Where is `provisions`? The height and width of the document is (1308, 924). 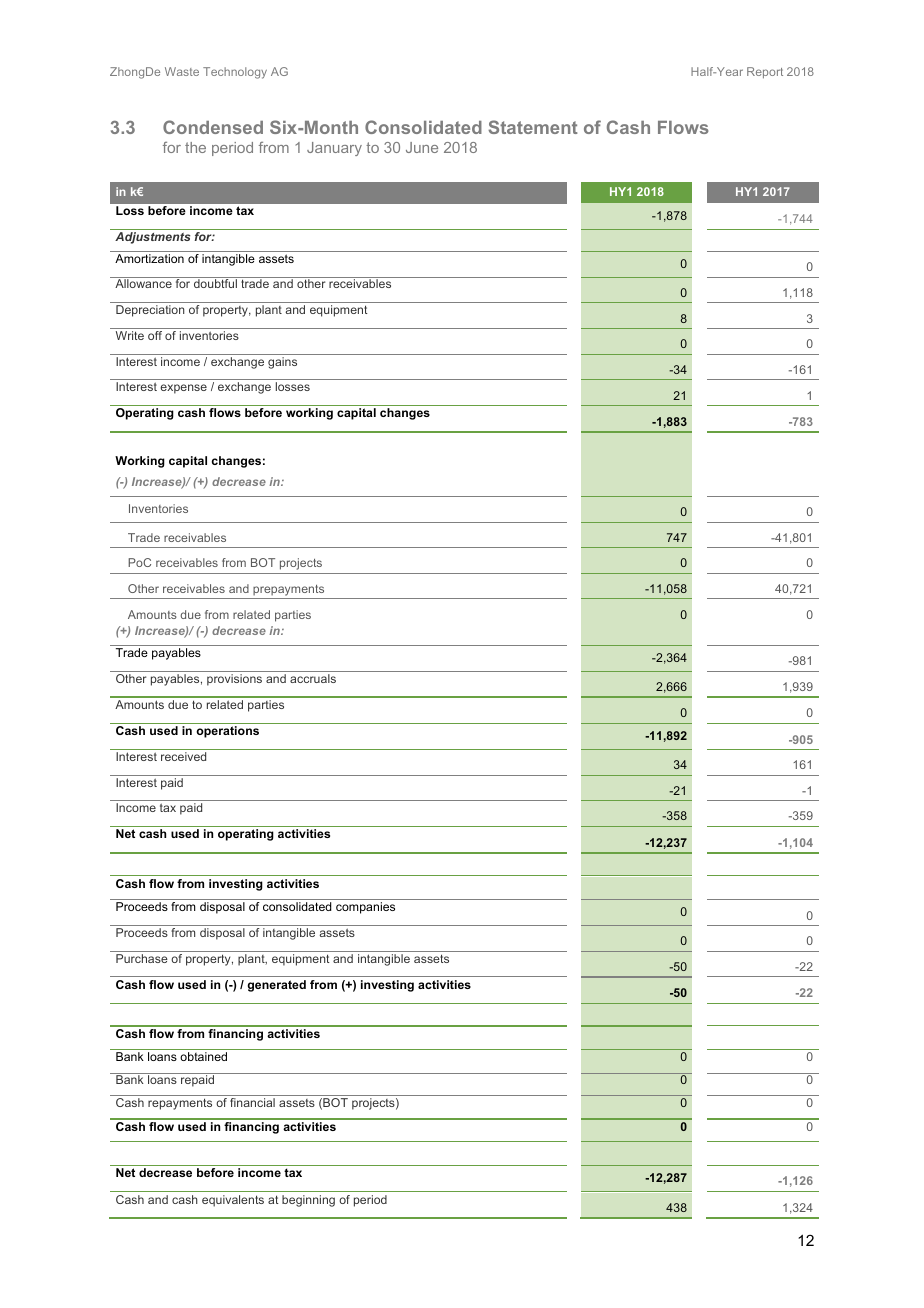 provisions is located at coordinates (234, 680).
